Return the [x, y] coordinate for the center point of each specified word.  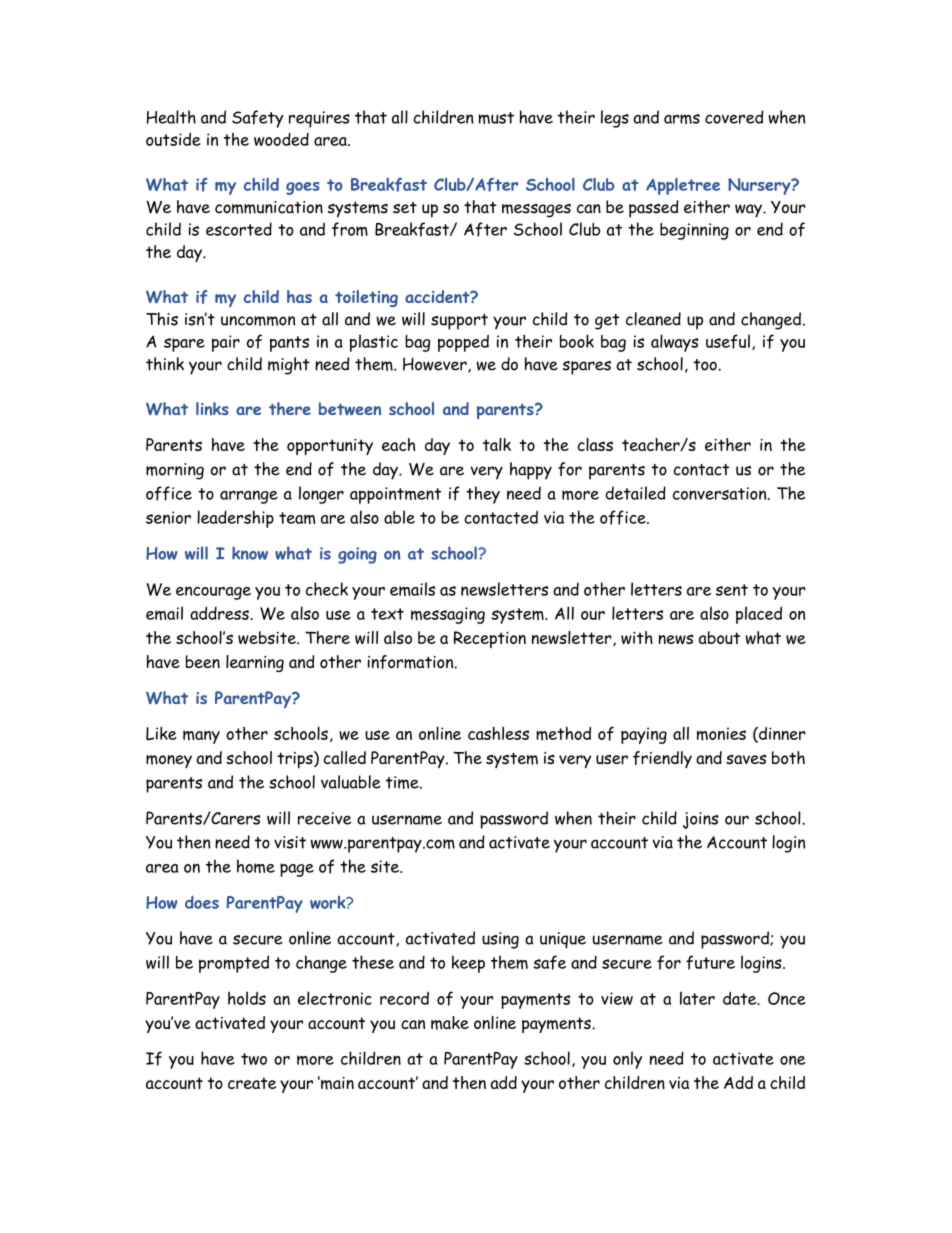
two [254, 1059]
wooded [281, 139]
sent [732, 590]
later [697, 998]
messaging [448, 615]
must [496, 118]
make [450, 1023]
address [219, 613]
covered [734, 117]
